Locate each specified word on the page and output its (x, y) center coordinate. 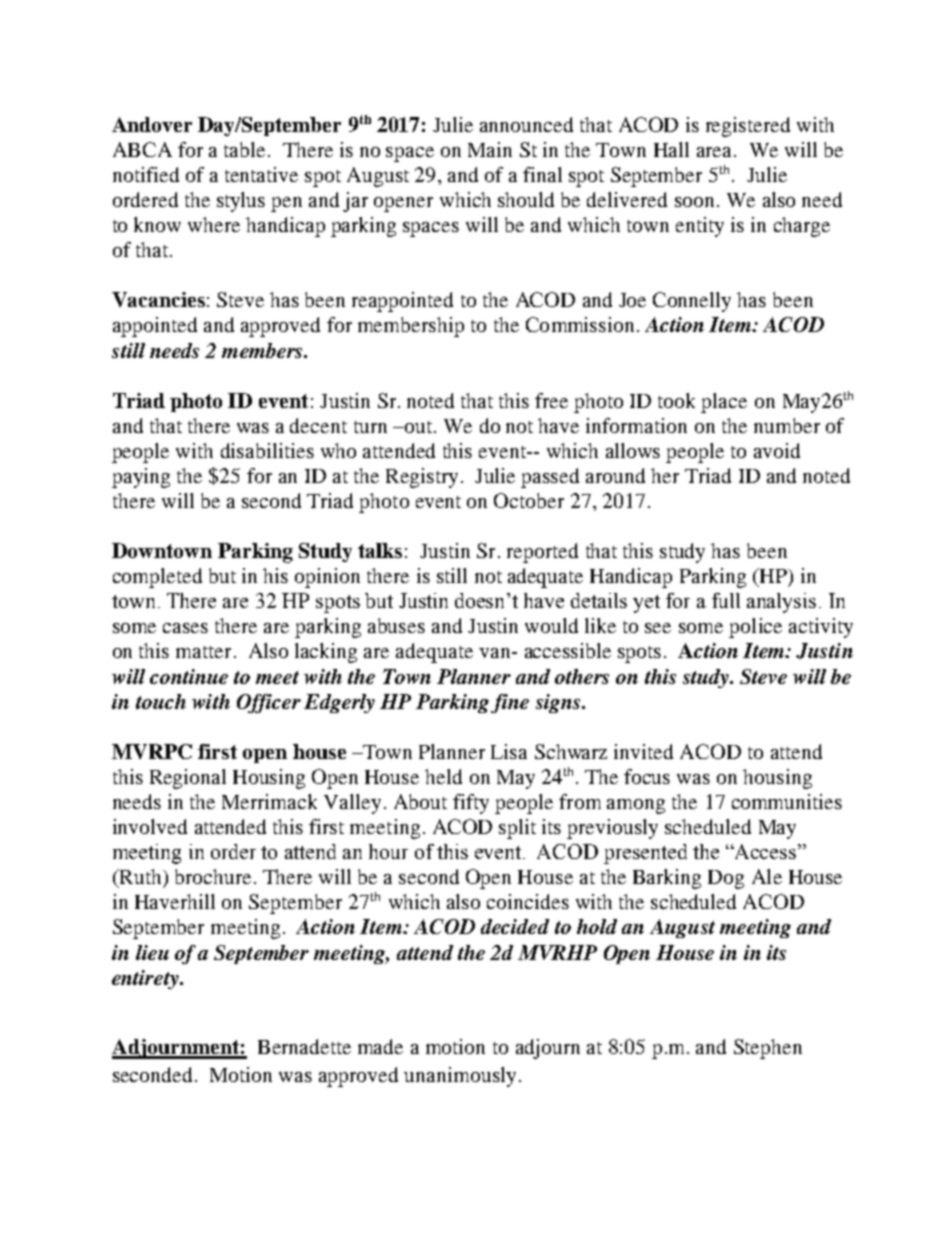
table (244, 149)
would (551, 625)
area (714, 152)
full (726, 600)
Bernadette (304, 1046)
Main (490, 149)
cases (185, 628)
